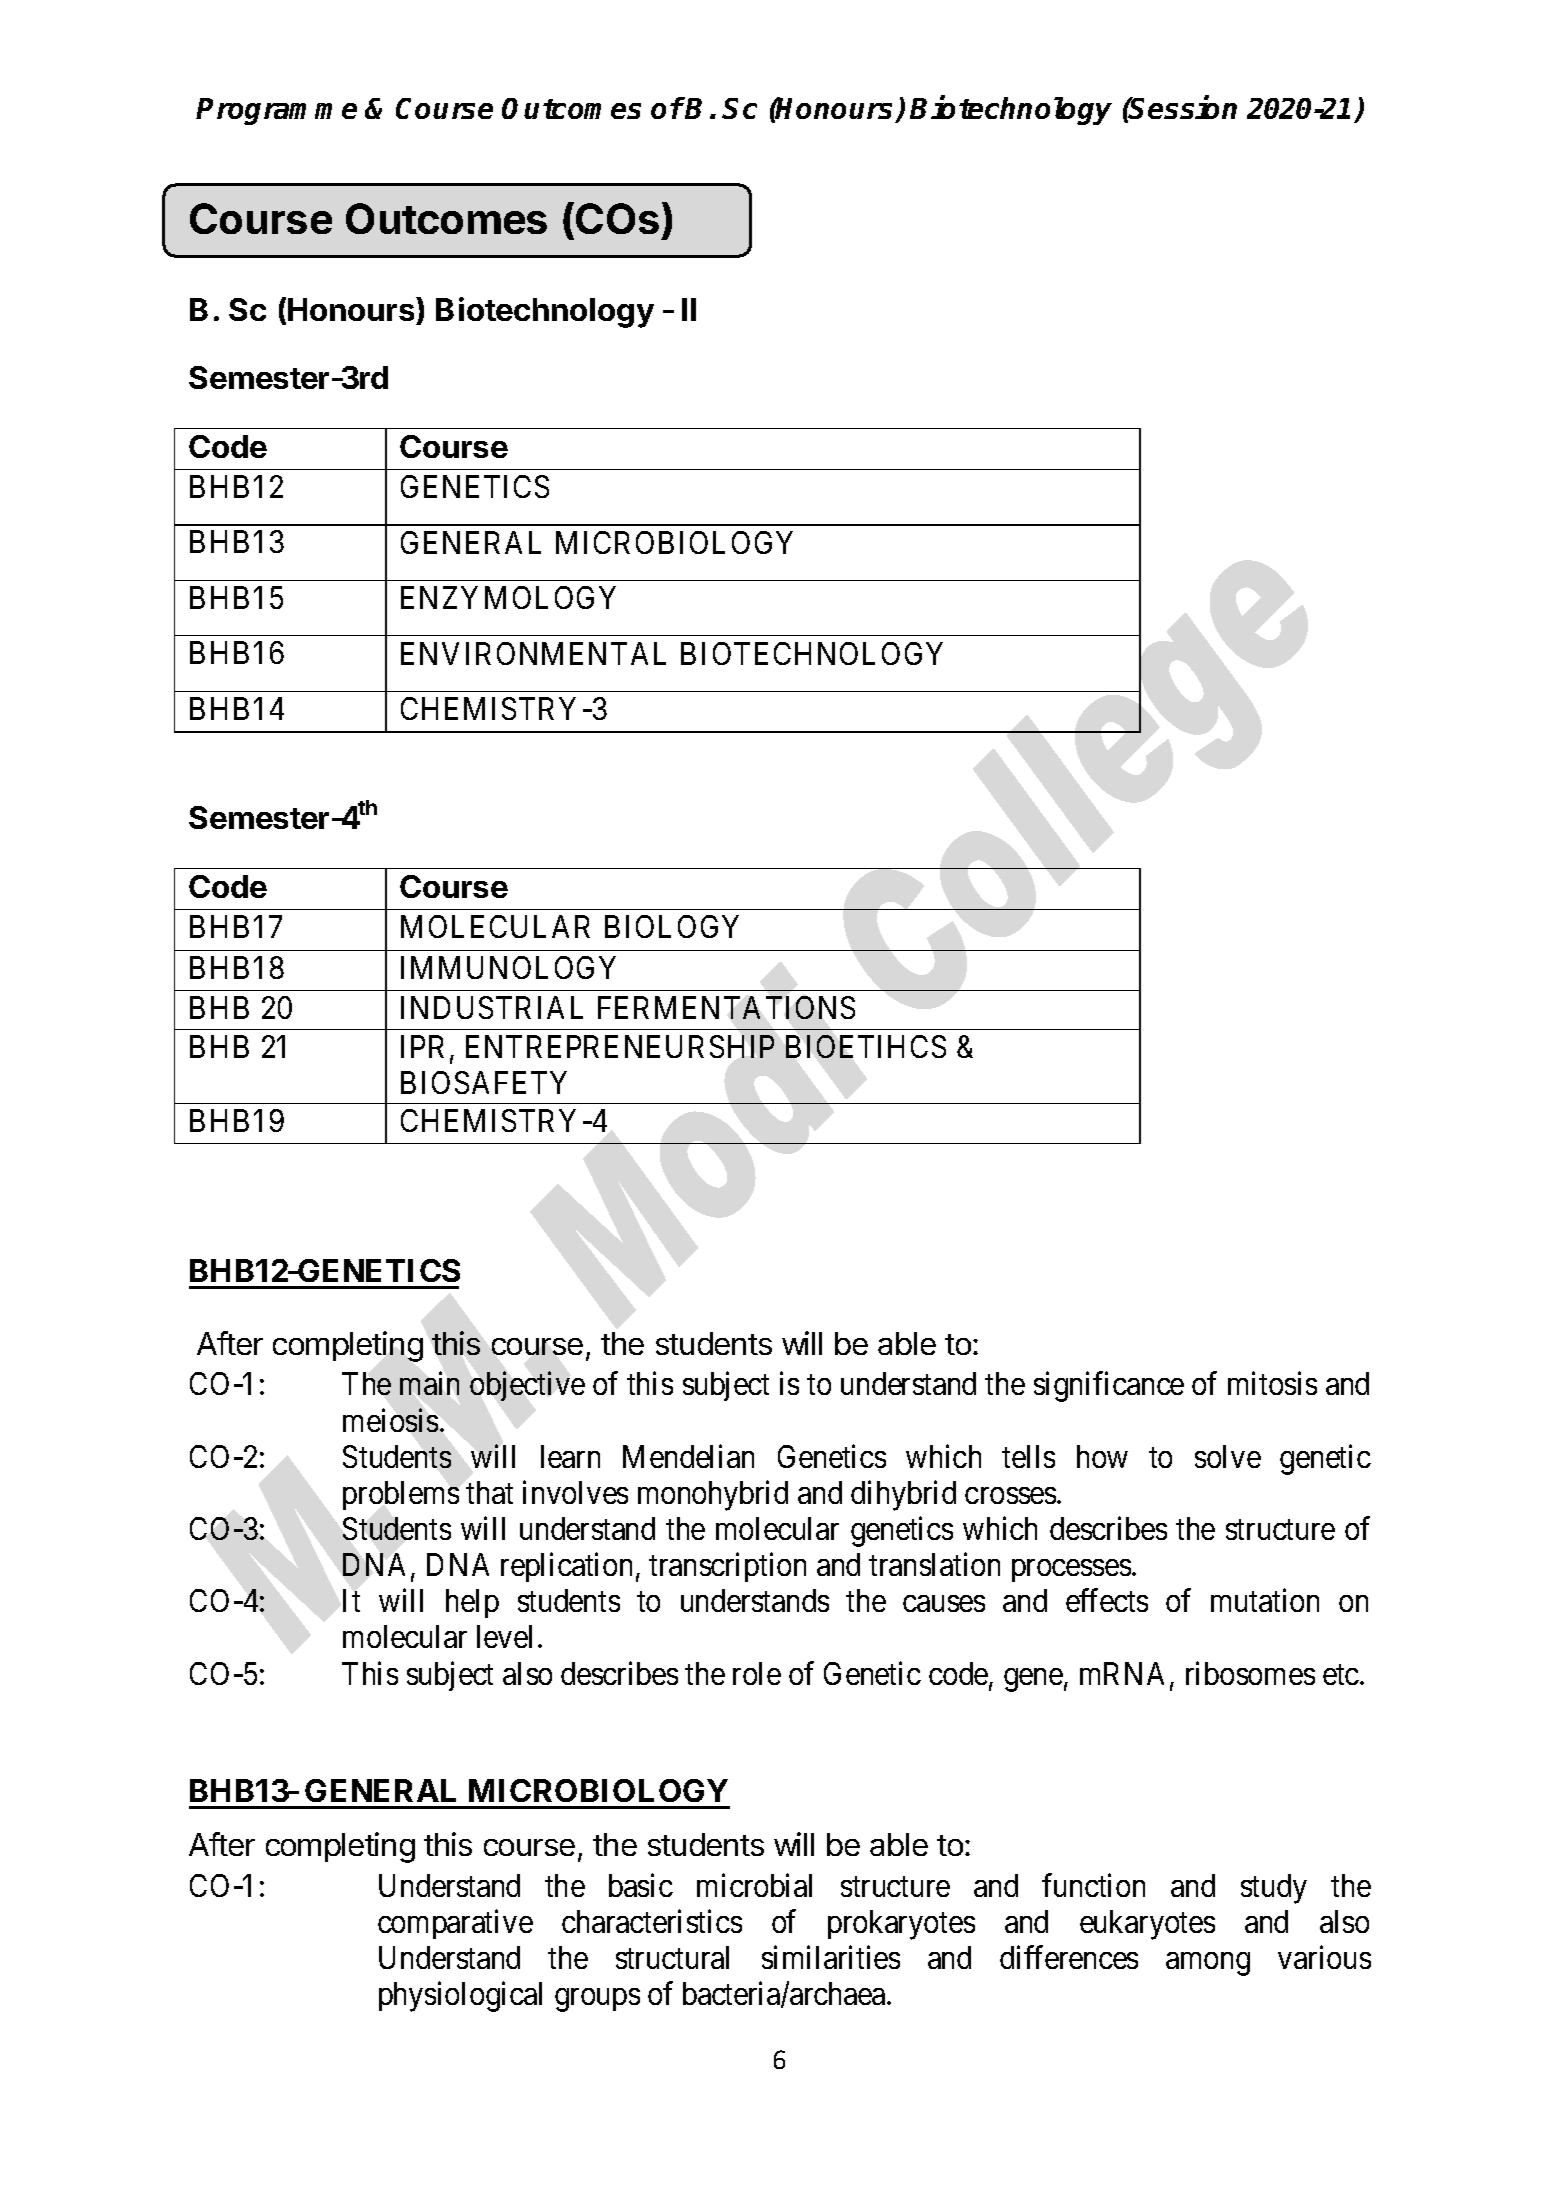 The height and width of the screenshot is (2205, 1559). Describe the element at coordinates (726, 1007) in the screenshot. I see `FERMENTATIONS` at that location.
